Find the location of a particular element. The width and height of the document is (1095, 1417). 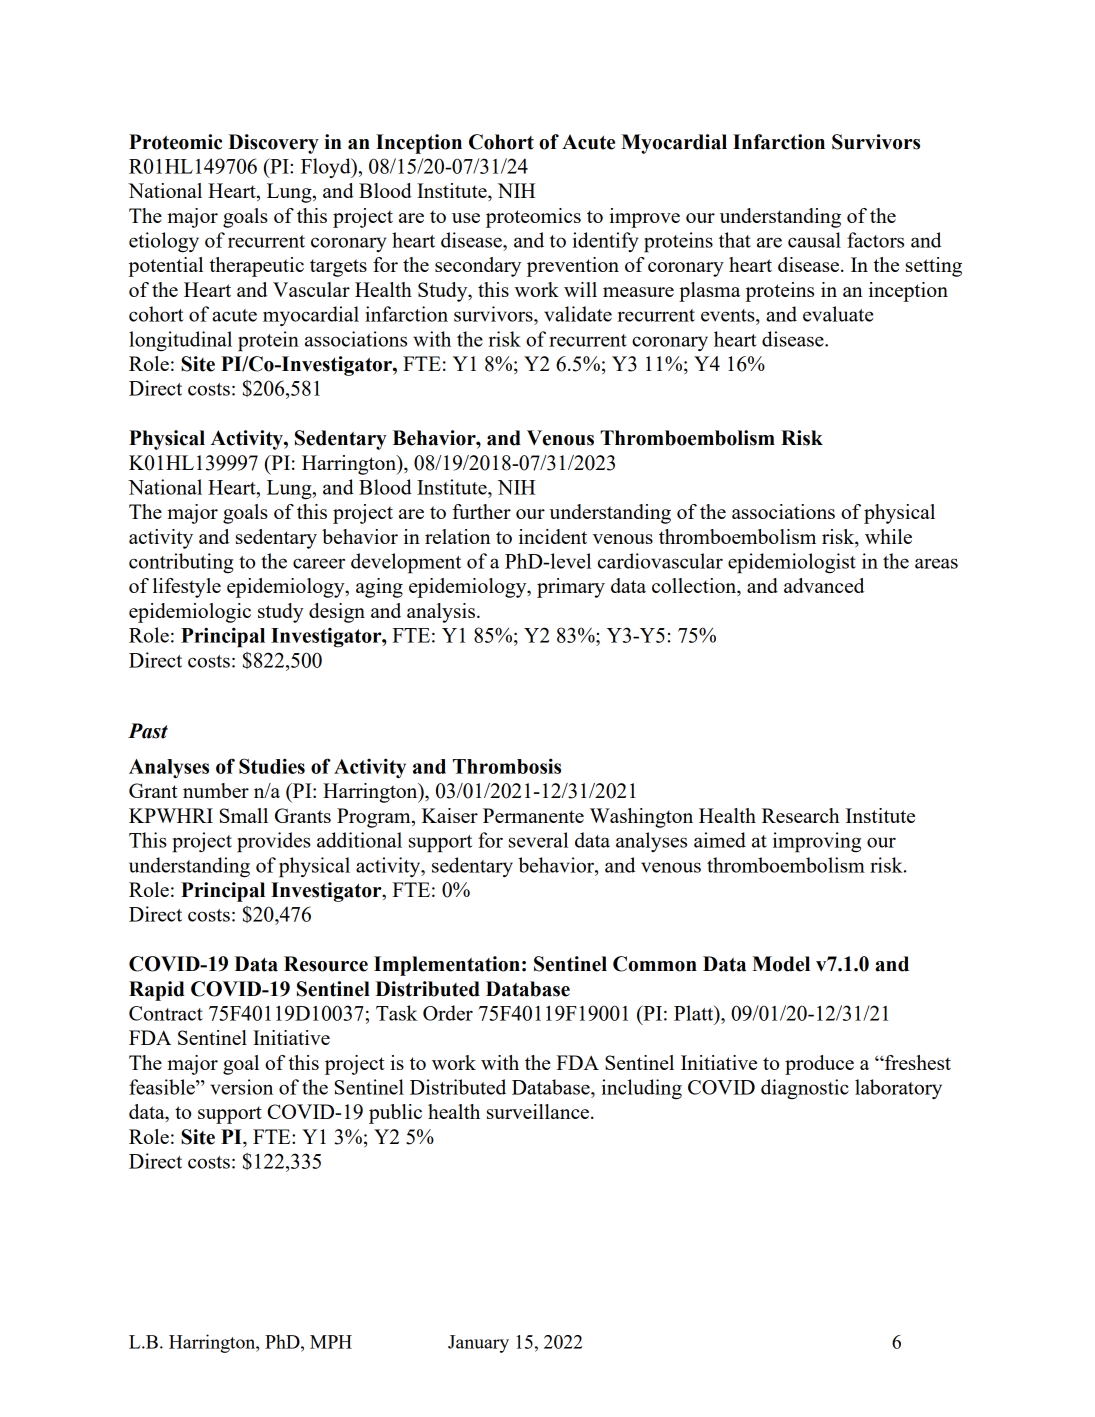

further is located at coordinates (481, 511).
